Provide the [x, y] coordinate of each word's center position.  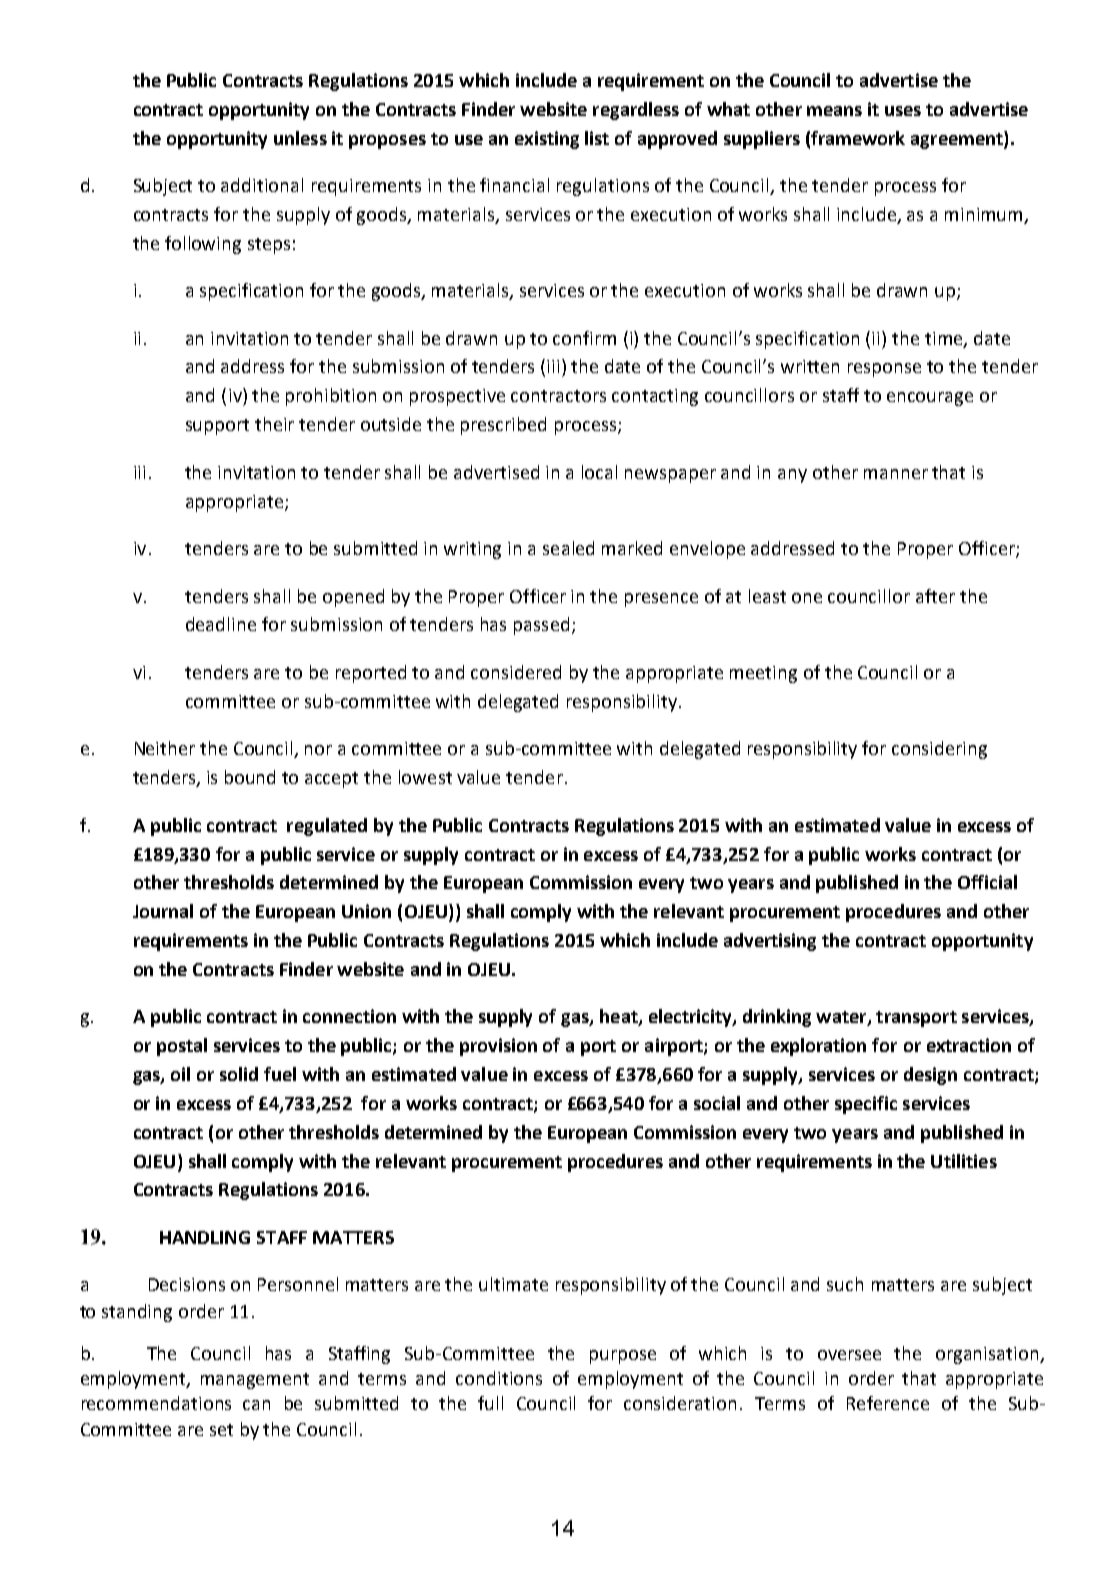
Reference [888, 1403]
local [599, 472]
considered [516, 672]
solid [239, 1074]
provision [498, 1047]
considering [939, 750]
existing [547, 140]
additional [262, 185]
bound [250, 777]
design [930, 1076]
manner [896, 474]
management [255, 1381]
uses [903, 111]
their [274, 424]
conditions [499, 1378]
